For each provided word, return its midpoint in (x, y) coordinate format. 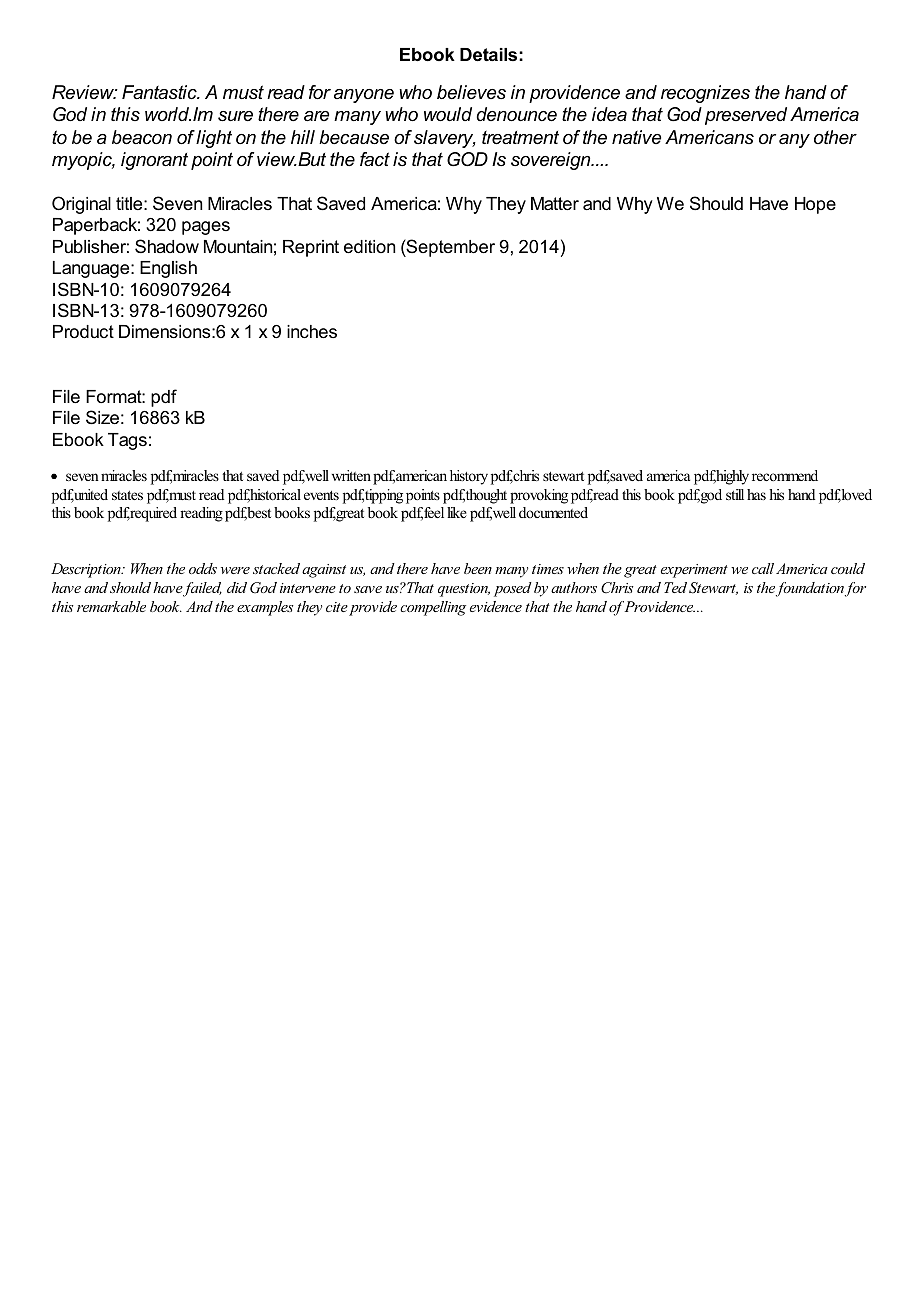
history (469, 477)
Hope (815, 205)
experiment (694, 571)
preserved (746, 116)
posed (513, 589)
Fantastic (160, 92)
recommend (785, 475)
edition (369, 247)
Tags (127, 441)
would (448, 114)
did (237, 587)
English (168, 269)
